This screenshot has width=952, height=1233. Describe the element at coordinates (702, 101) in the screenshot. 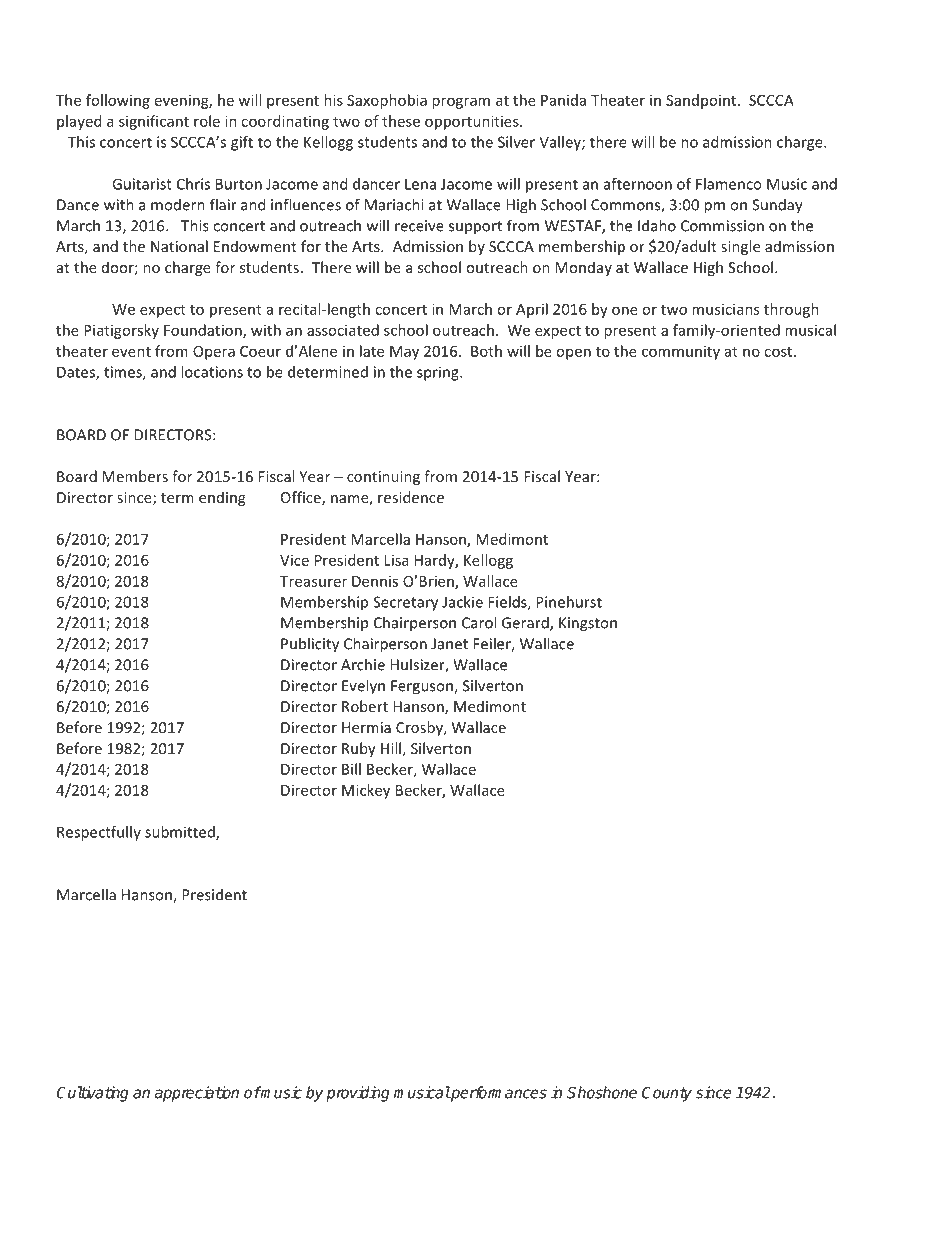

I see `Sandpoint` at that location.
